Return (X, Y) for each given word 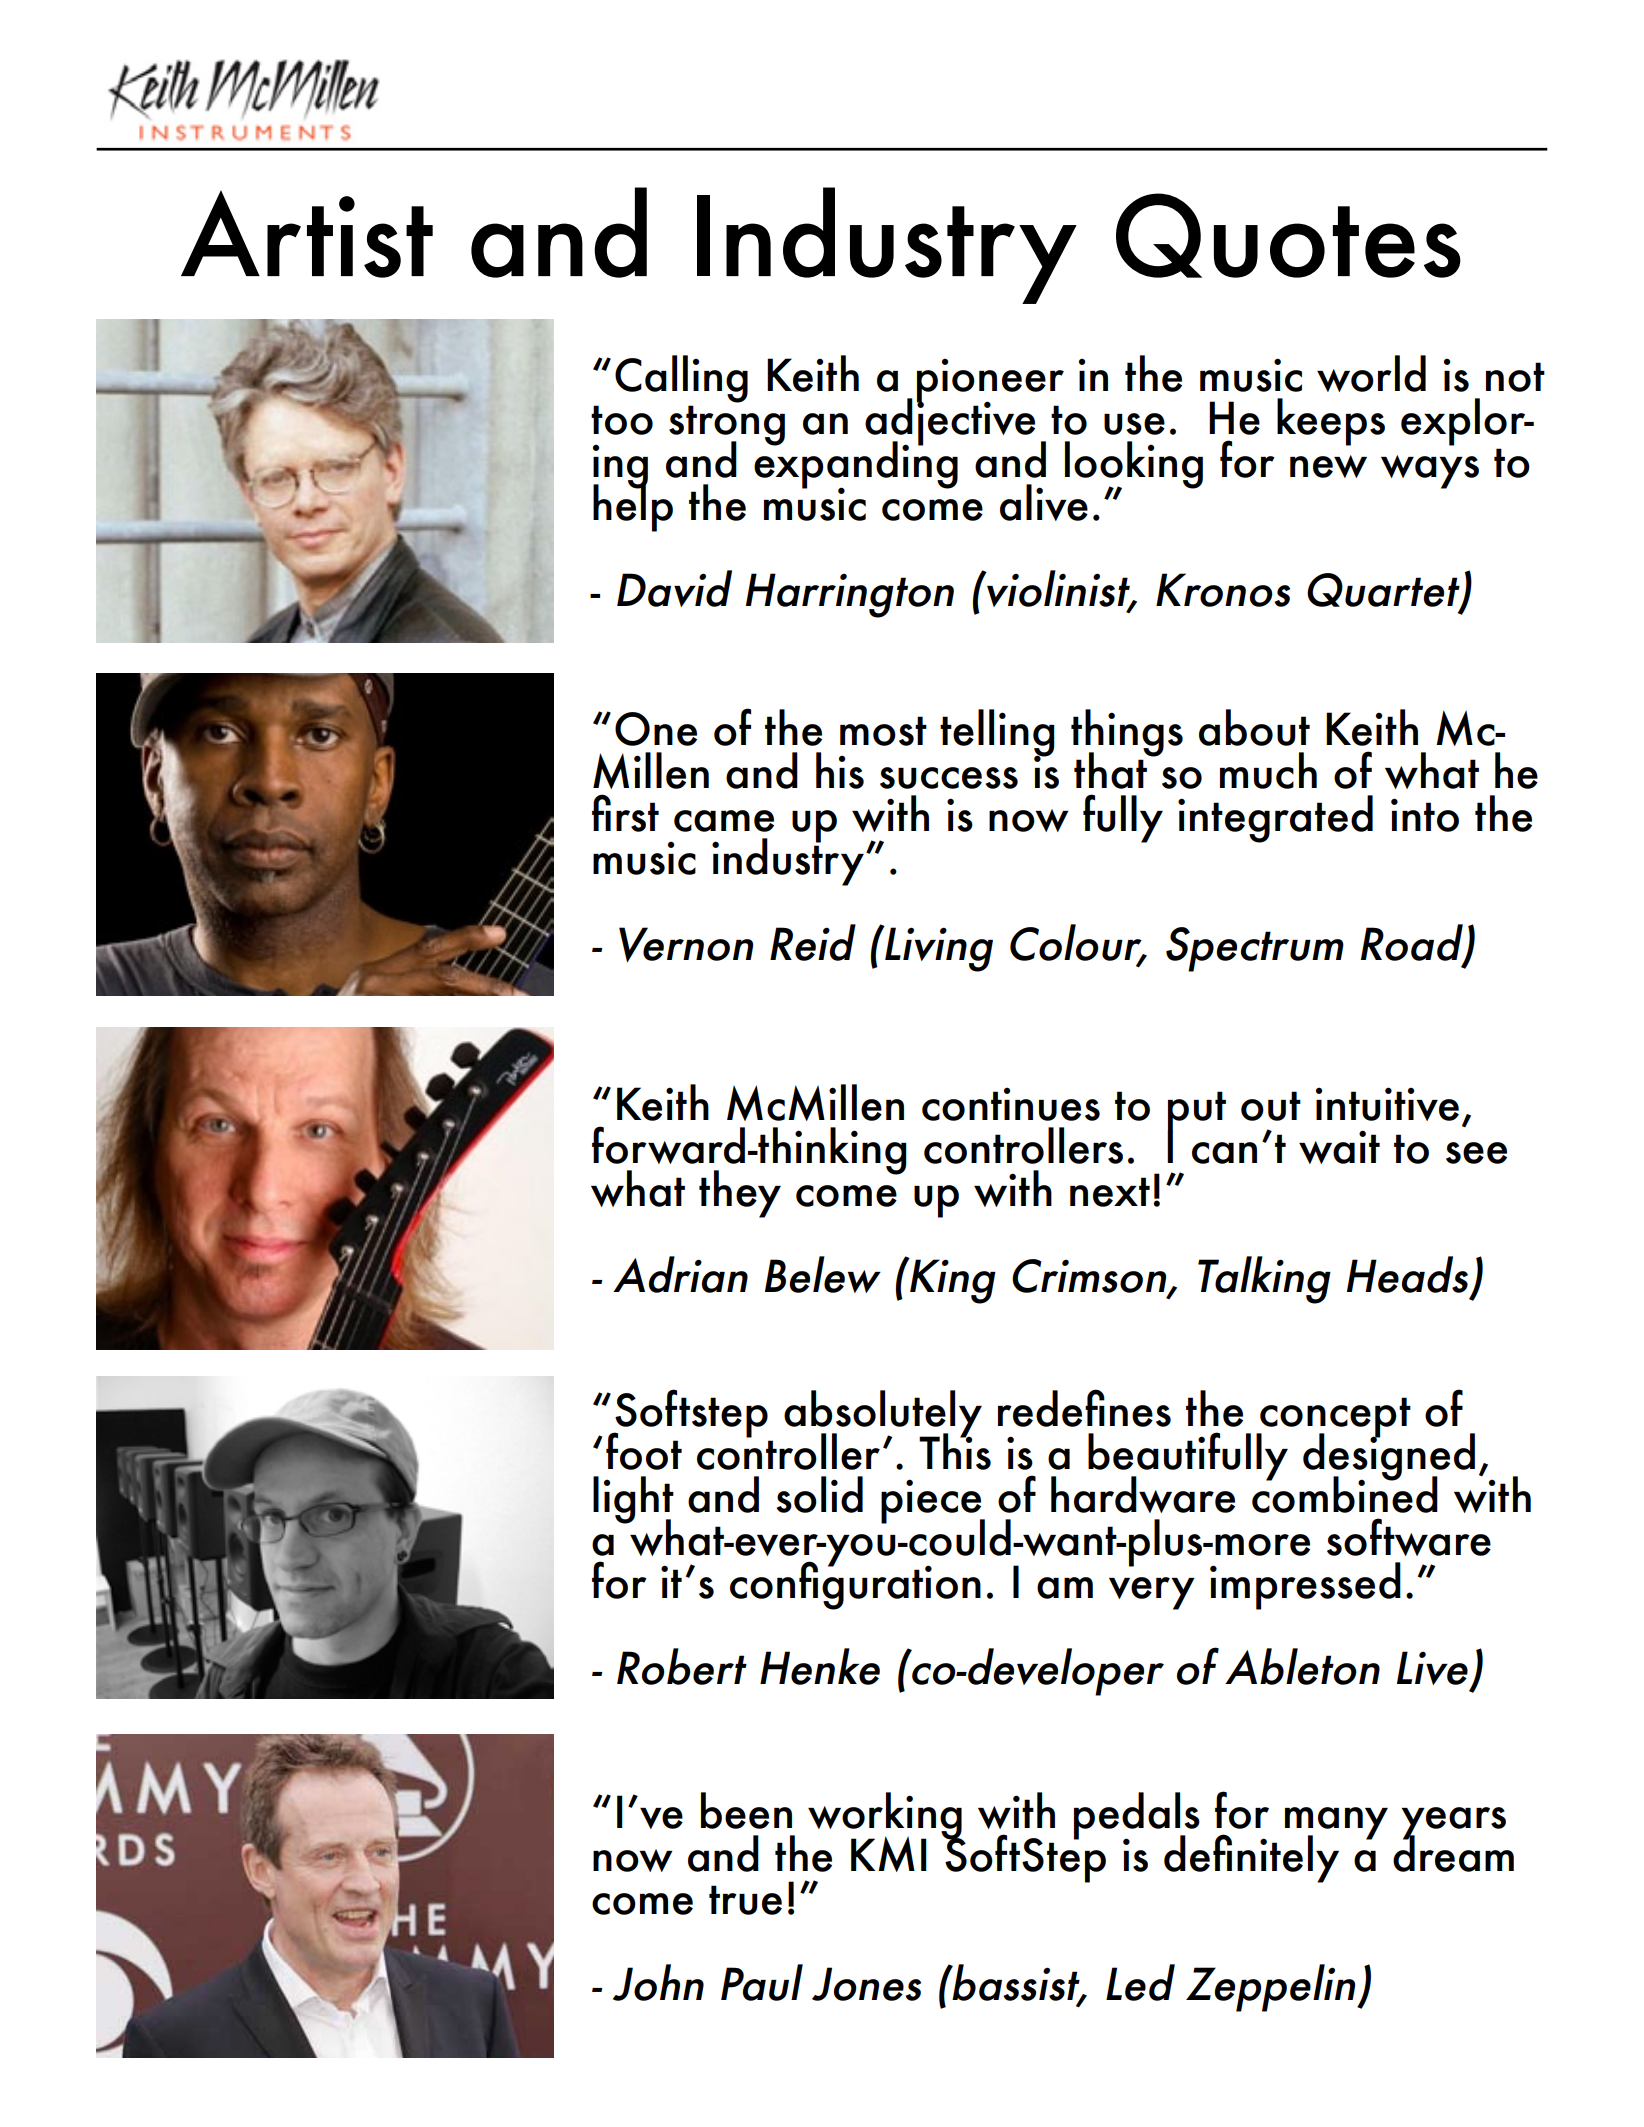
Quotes (1288, 235)
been (746, 1810)
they (740, 1194)
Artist (307, 234)
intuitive (1387, 1104)
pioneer (990, 382)
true (745, 1900)
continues (1011, 1104)
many (1336, 1824)
